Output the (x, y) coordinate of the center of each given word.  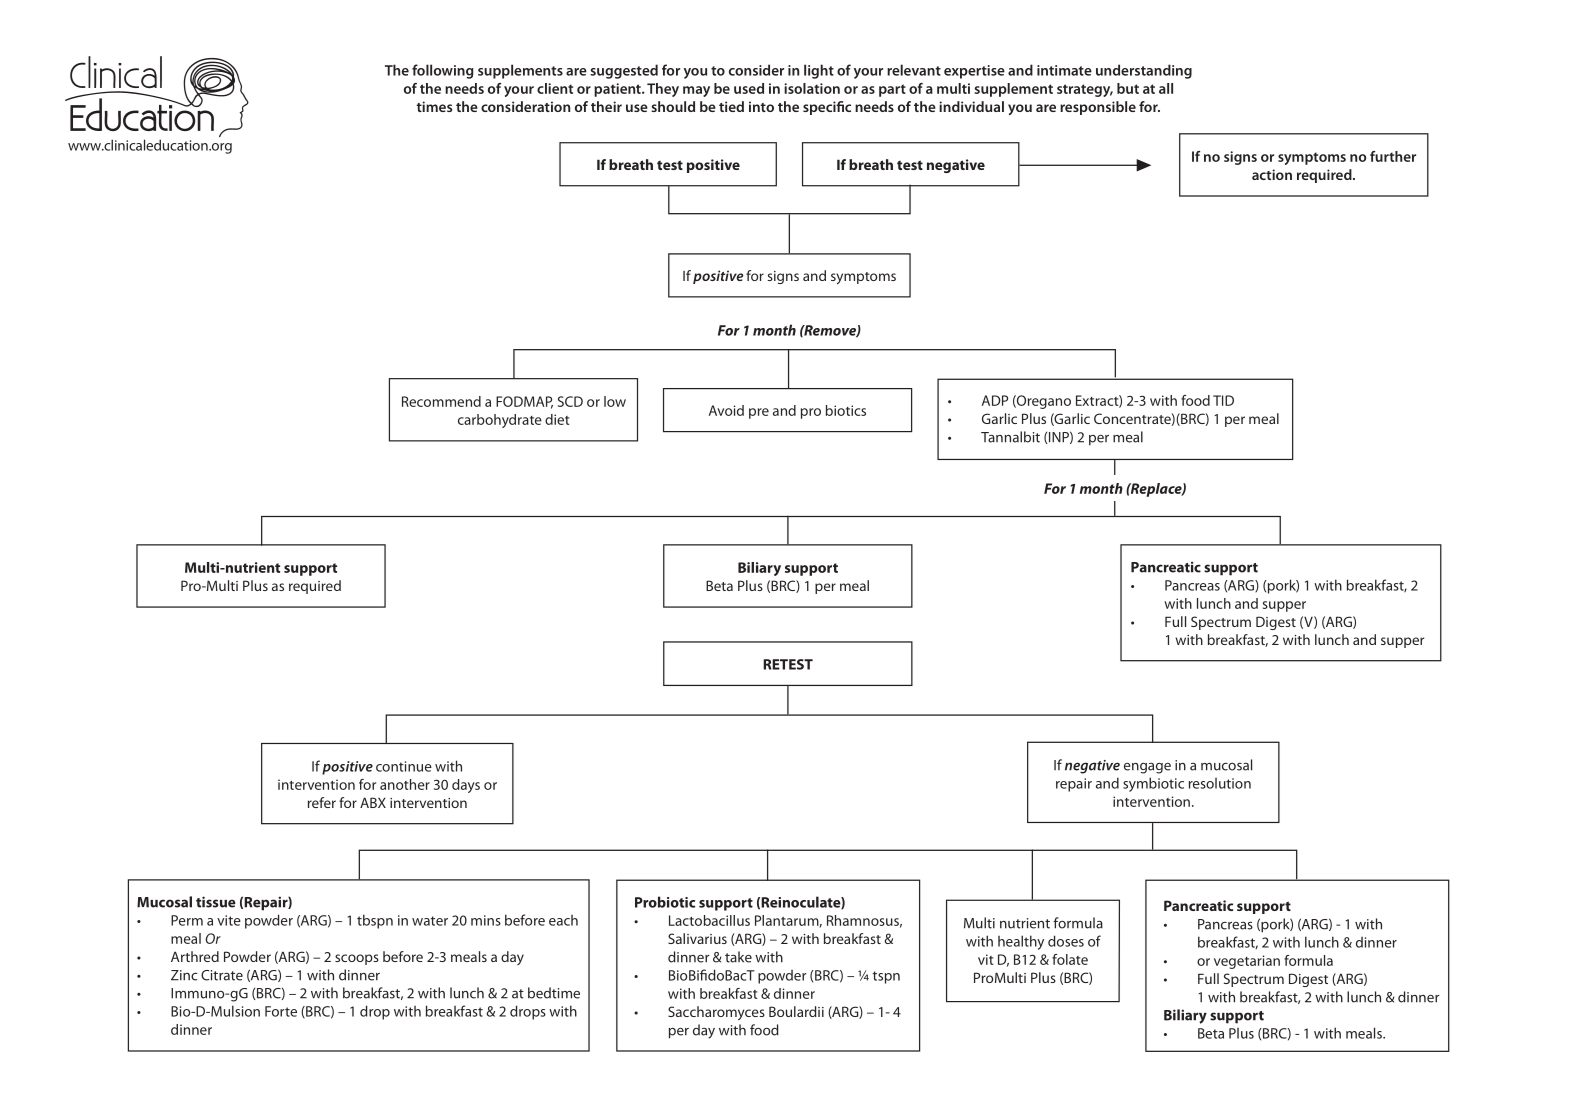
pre (759, 413)
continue (404, 766)
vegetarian (1247, 962)
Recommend (441, 401)
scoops (357, 959)
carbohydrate (500, 421)
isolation (812, 88)
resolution (1220, 783)
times (434, 106)
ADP (995, 400)
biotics (846, 410)
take (738, 957)
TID (1223, 400)
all (1166, 88)
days (466, 786)
